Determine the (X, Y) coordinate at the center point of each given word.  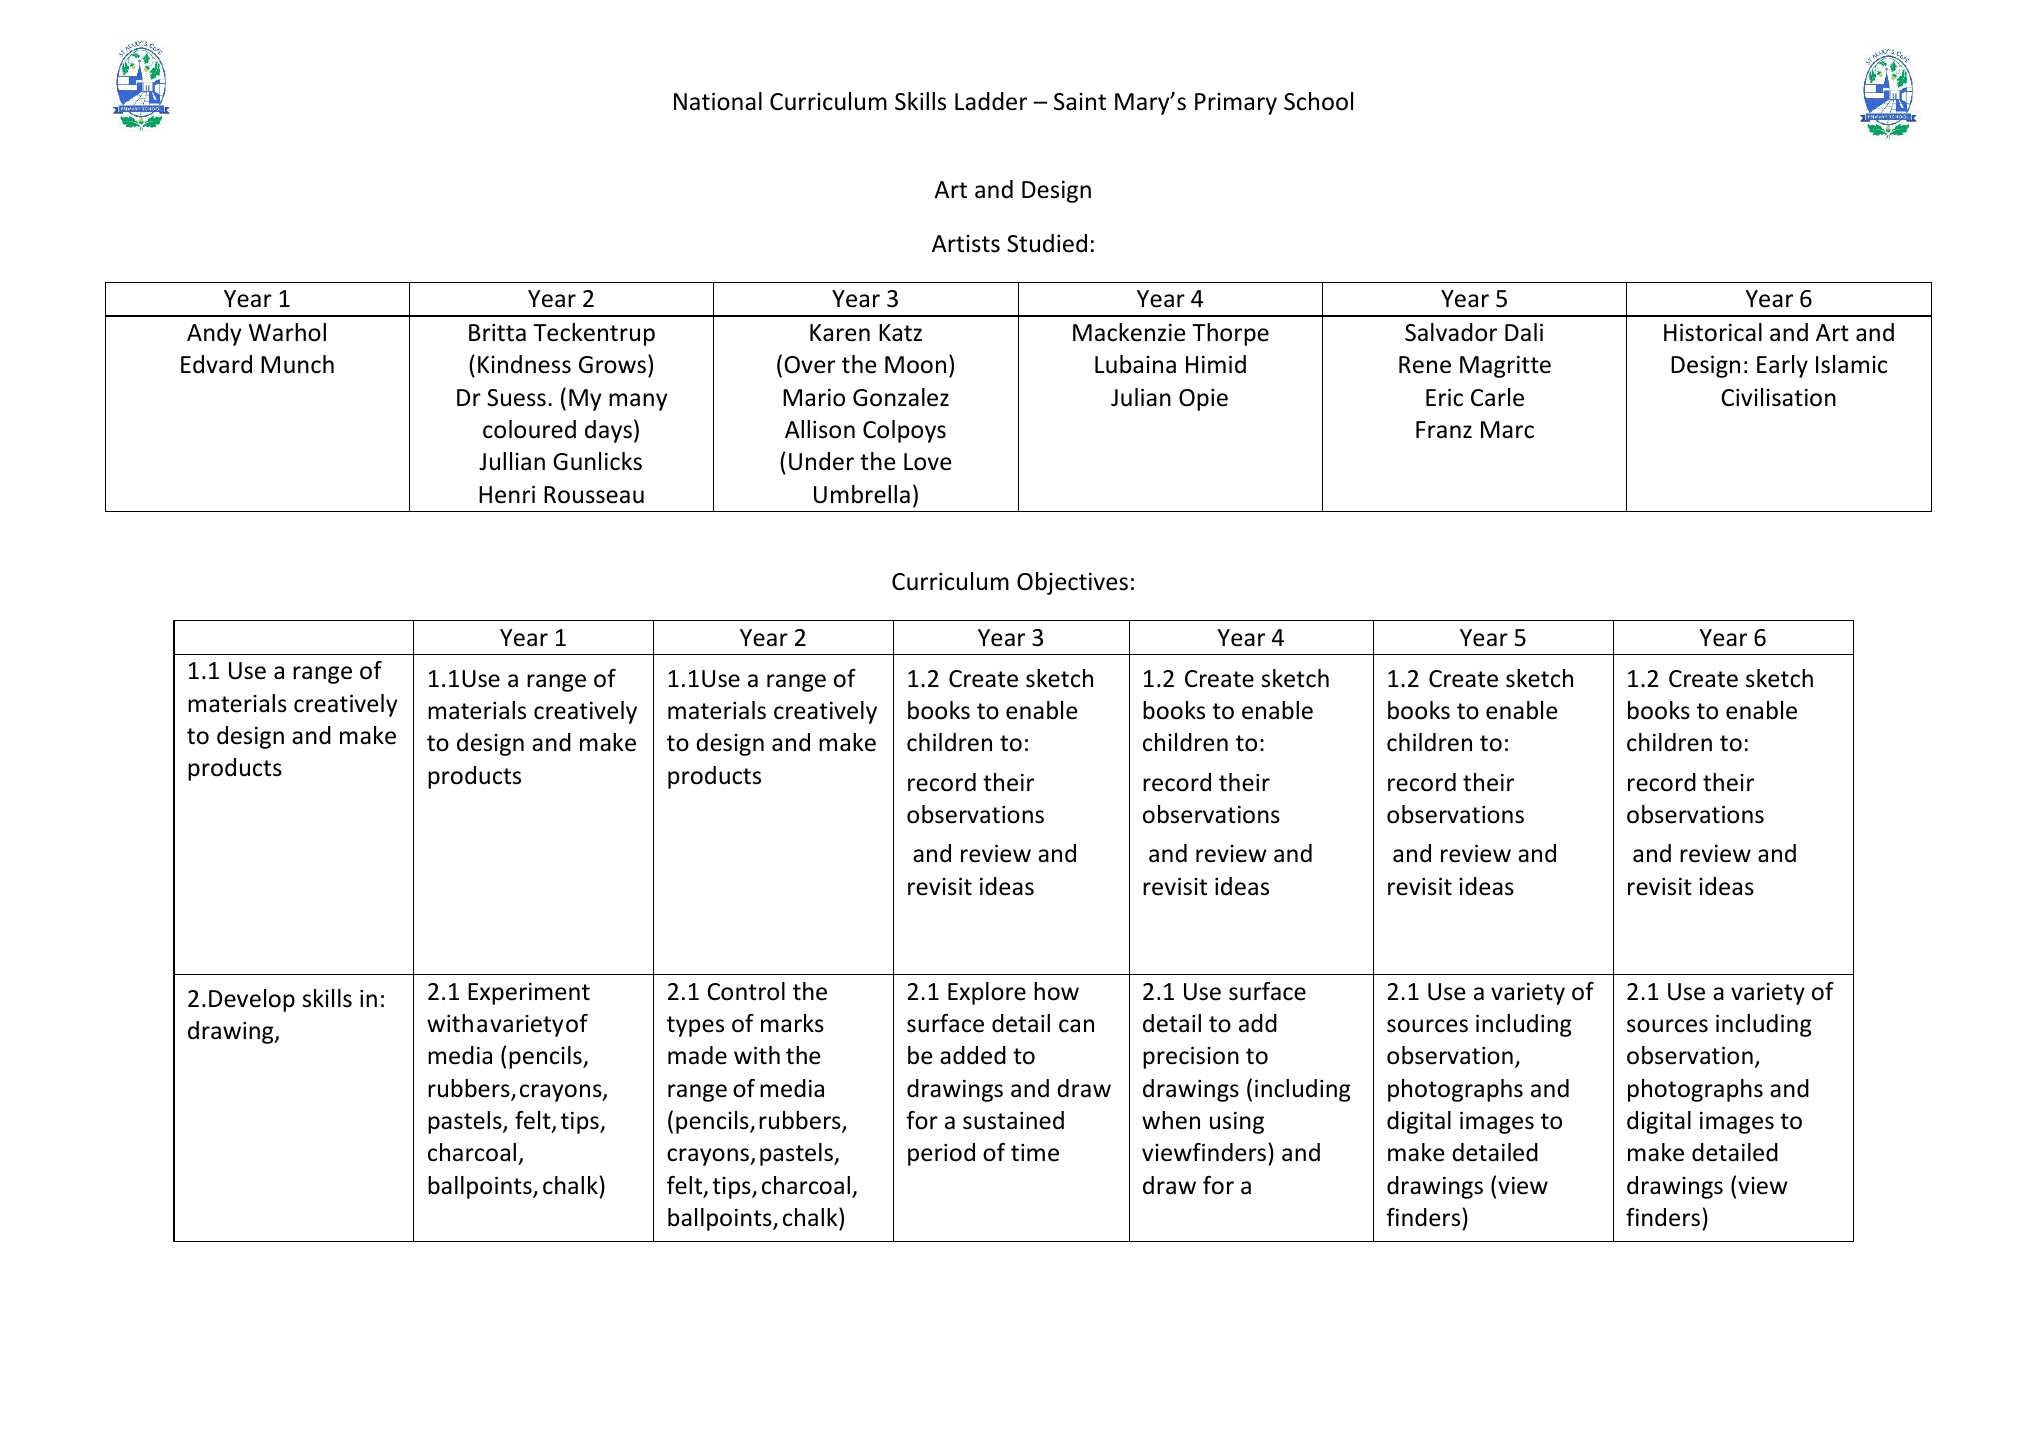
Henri (507, 494)
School (1318, 101)
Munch (297, 364)
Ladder (991, 101)
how (1056, 991)
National (718, 101)
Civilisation (1778, 397)
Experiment (529, 993)
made (697, 1055)
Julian (1141, 397)
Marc (1507, 430)
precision (1191, 1057)
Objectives (1072, 583)
